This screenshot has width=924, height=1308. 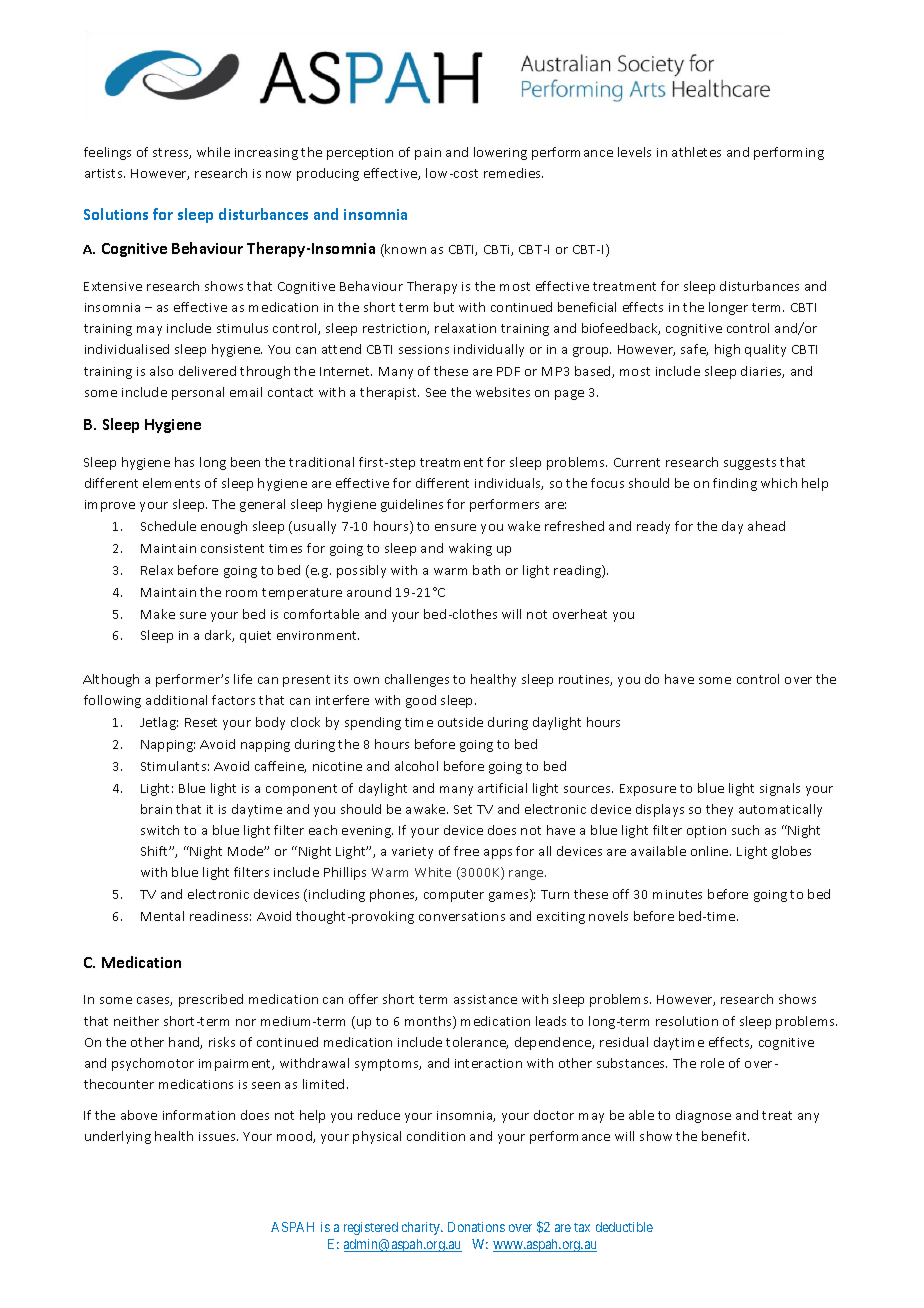 I want to click on Mental, so click(x=162, y=916).
